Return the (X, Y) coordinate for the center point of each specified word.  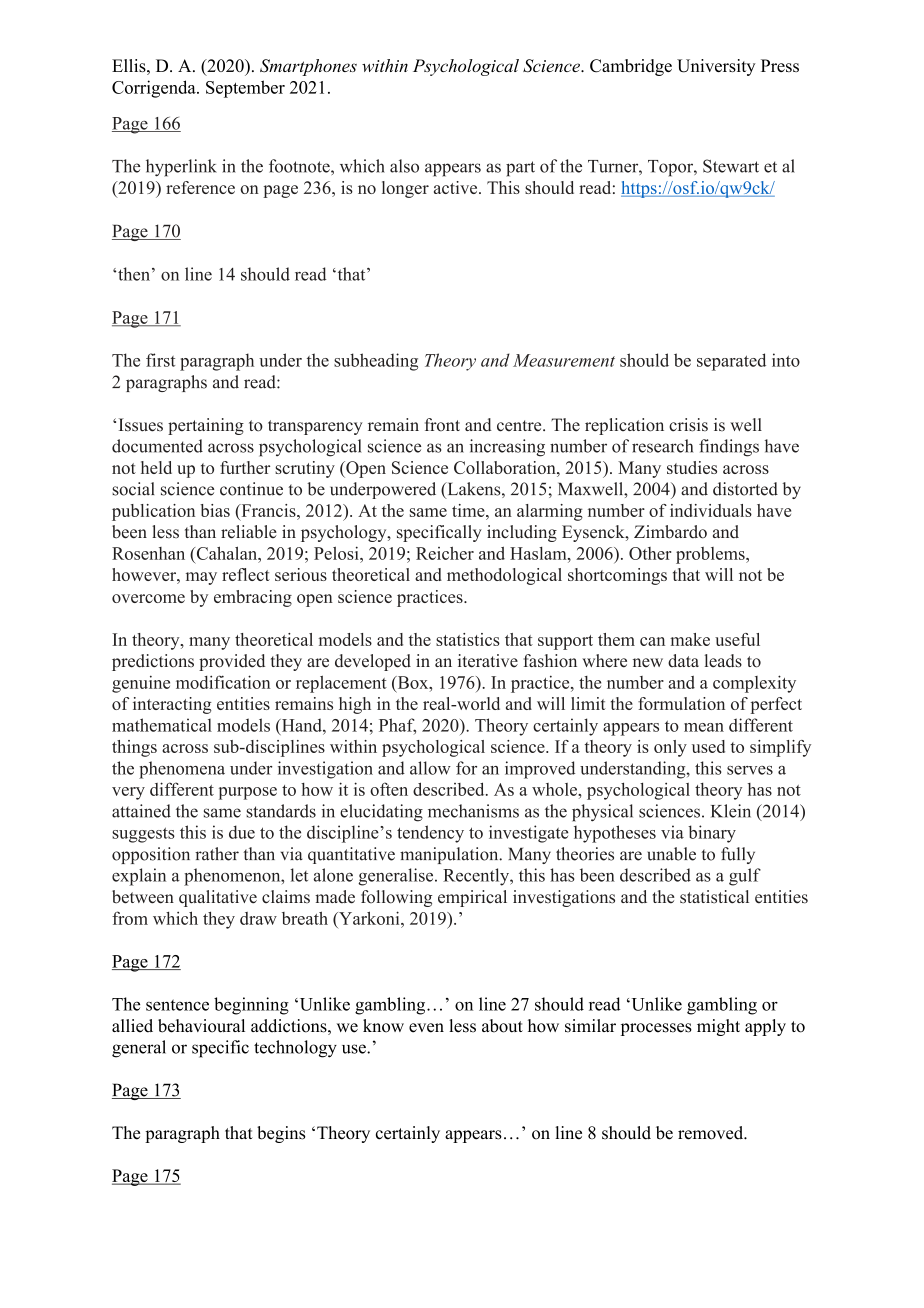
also (404, 166)
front (442, 425)
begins (281, 1134)
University (716, 67)
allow (430, 768)
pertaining (206, 426)
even (426, 1028)
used (708, 746)
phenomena (182, 770)
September (245, 89)
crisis (688, 425)
